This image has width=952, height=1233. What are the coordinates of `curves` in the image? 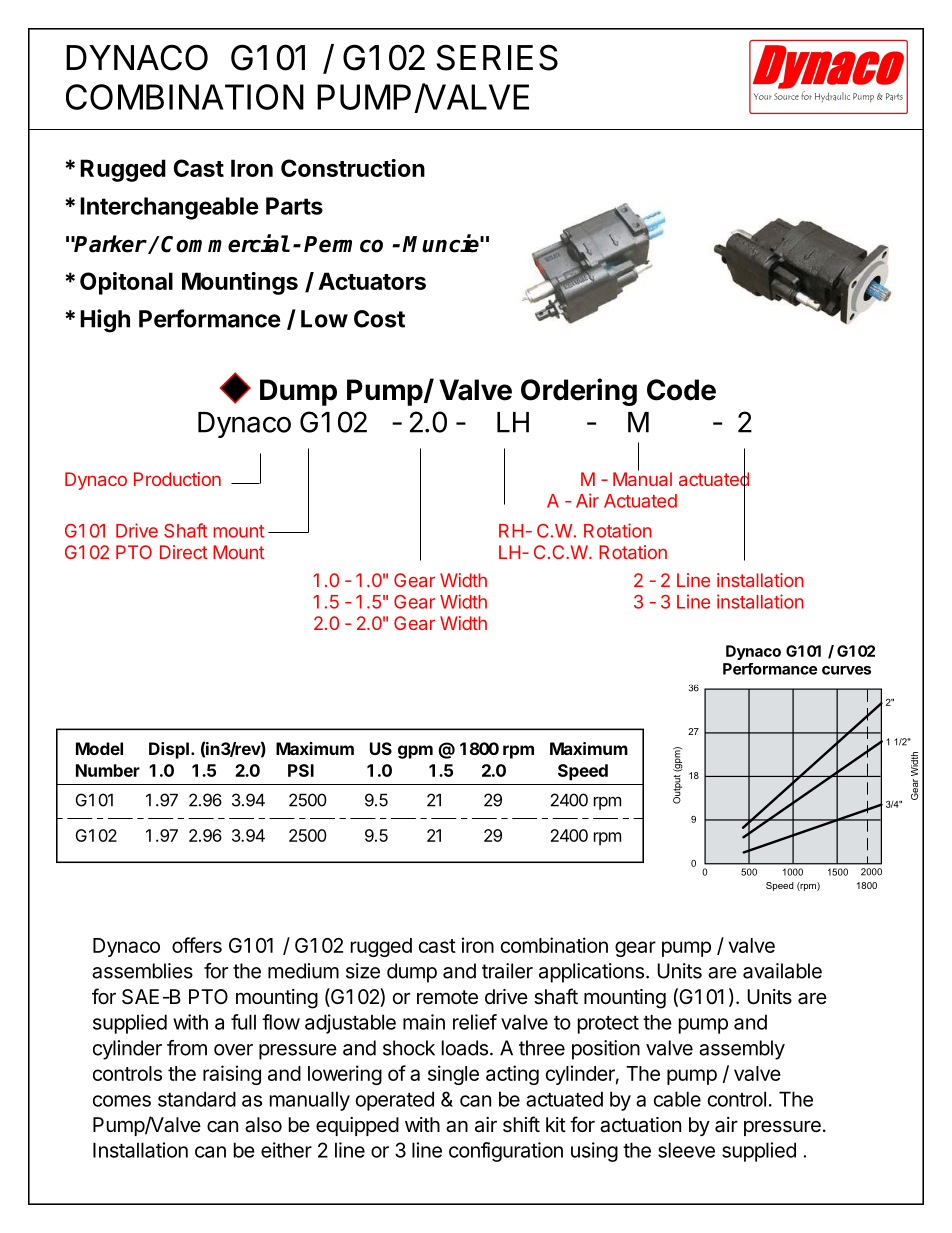 It's located at (846, 670).
